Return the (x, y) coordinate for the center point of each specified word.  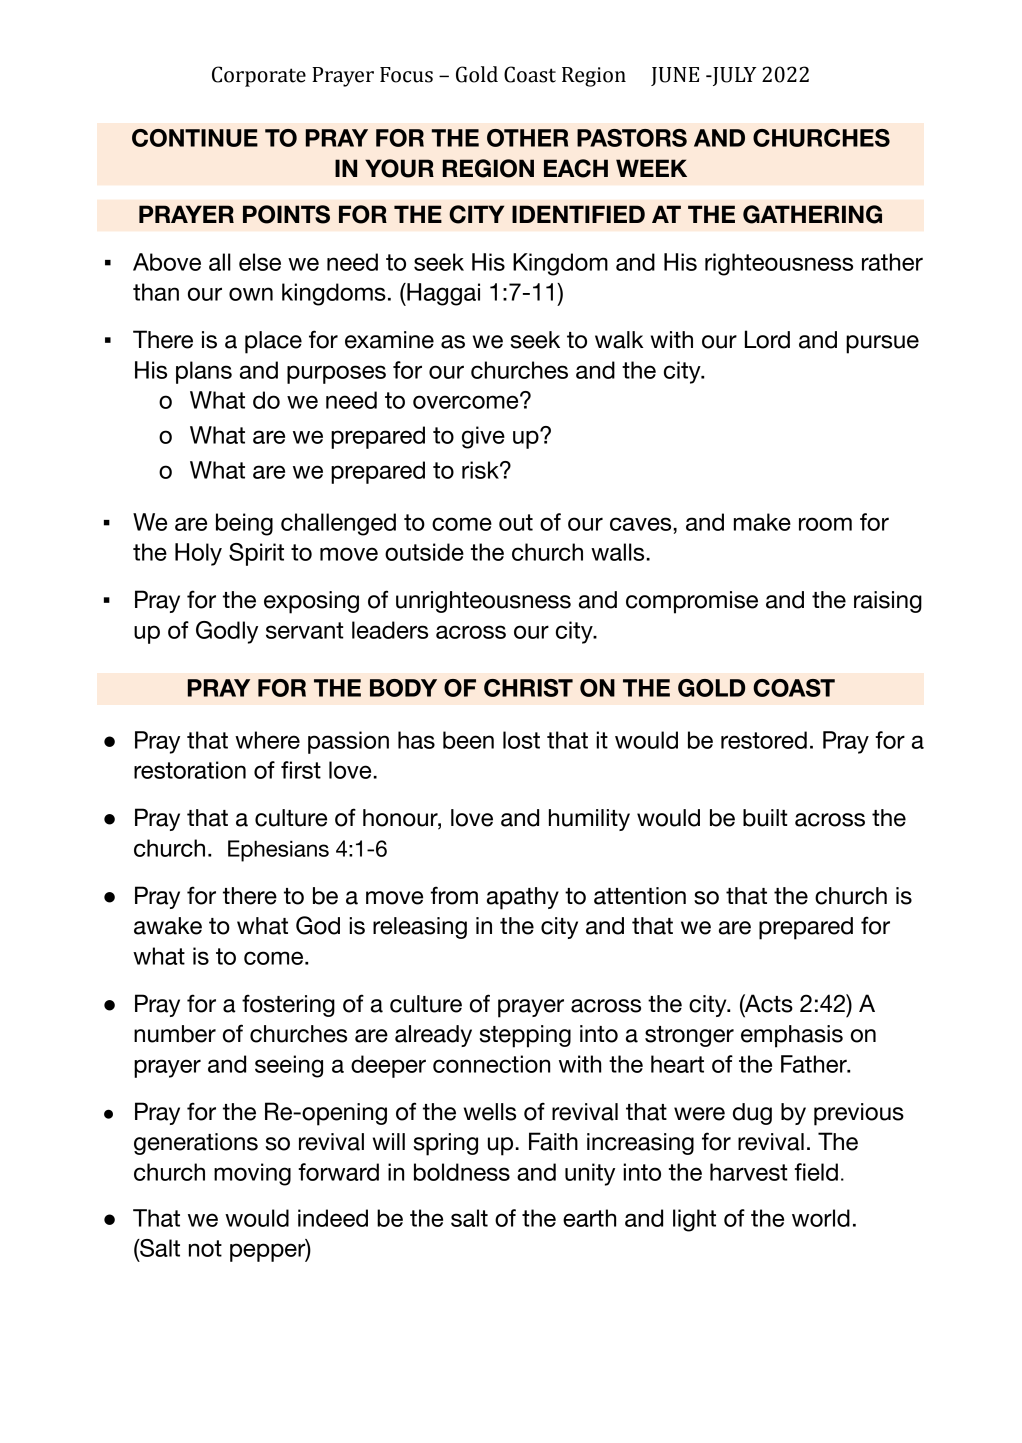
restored (764, 740)
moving (252, 1174)
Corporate (259, 76)
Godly (227, 632)
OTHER (527, 138)
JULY (733, 76)
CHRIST (528, 688)
